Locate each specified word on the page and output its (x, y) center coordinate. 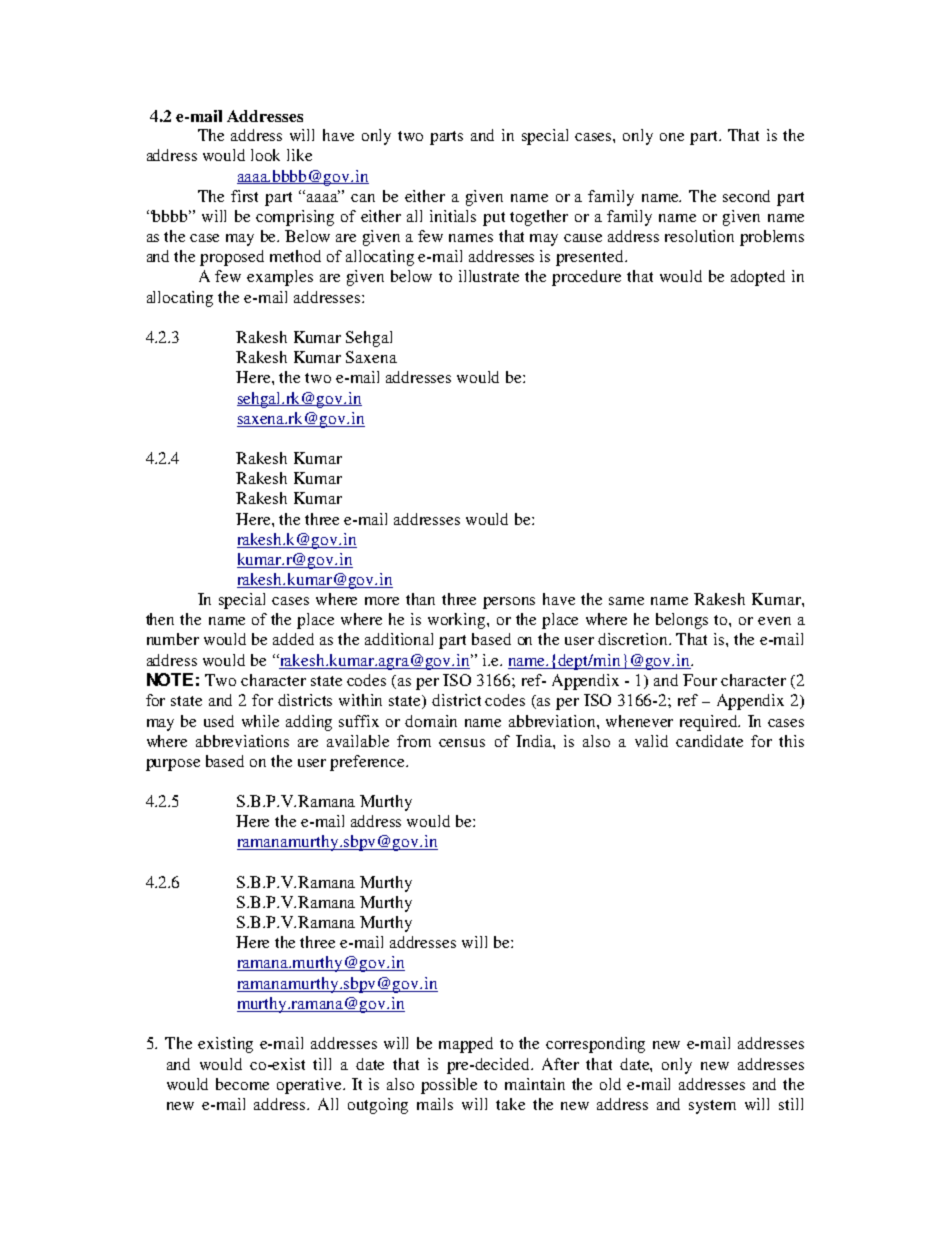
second (746, 196)
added (293, 639)
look (265, 155)
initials (453, 216)
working (458, 621)
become (242, 1084)
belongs (682, 621)
